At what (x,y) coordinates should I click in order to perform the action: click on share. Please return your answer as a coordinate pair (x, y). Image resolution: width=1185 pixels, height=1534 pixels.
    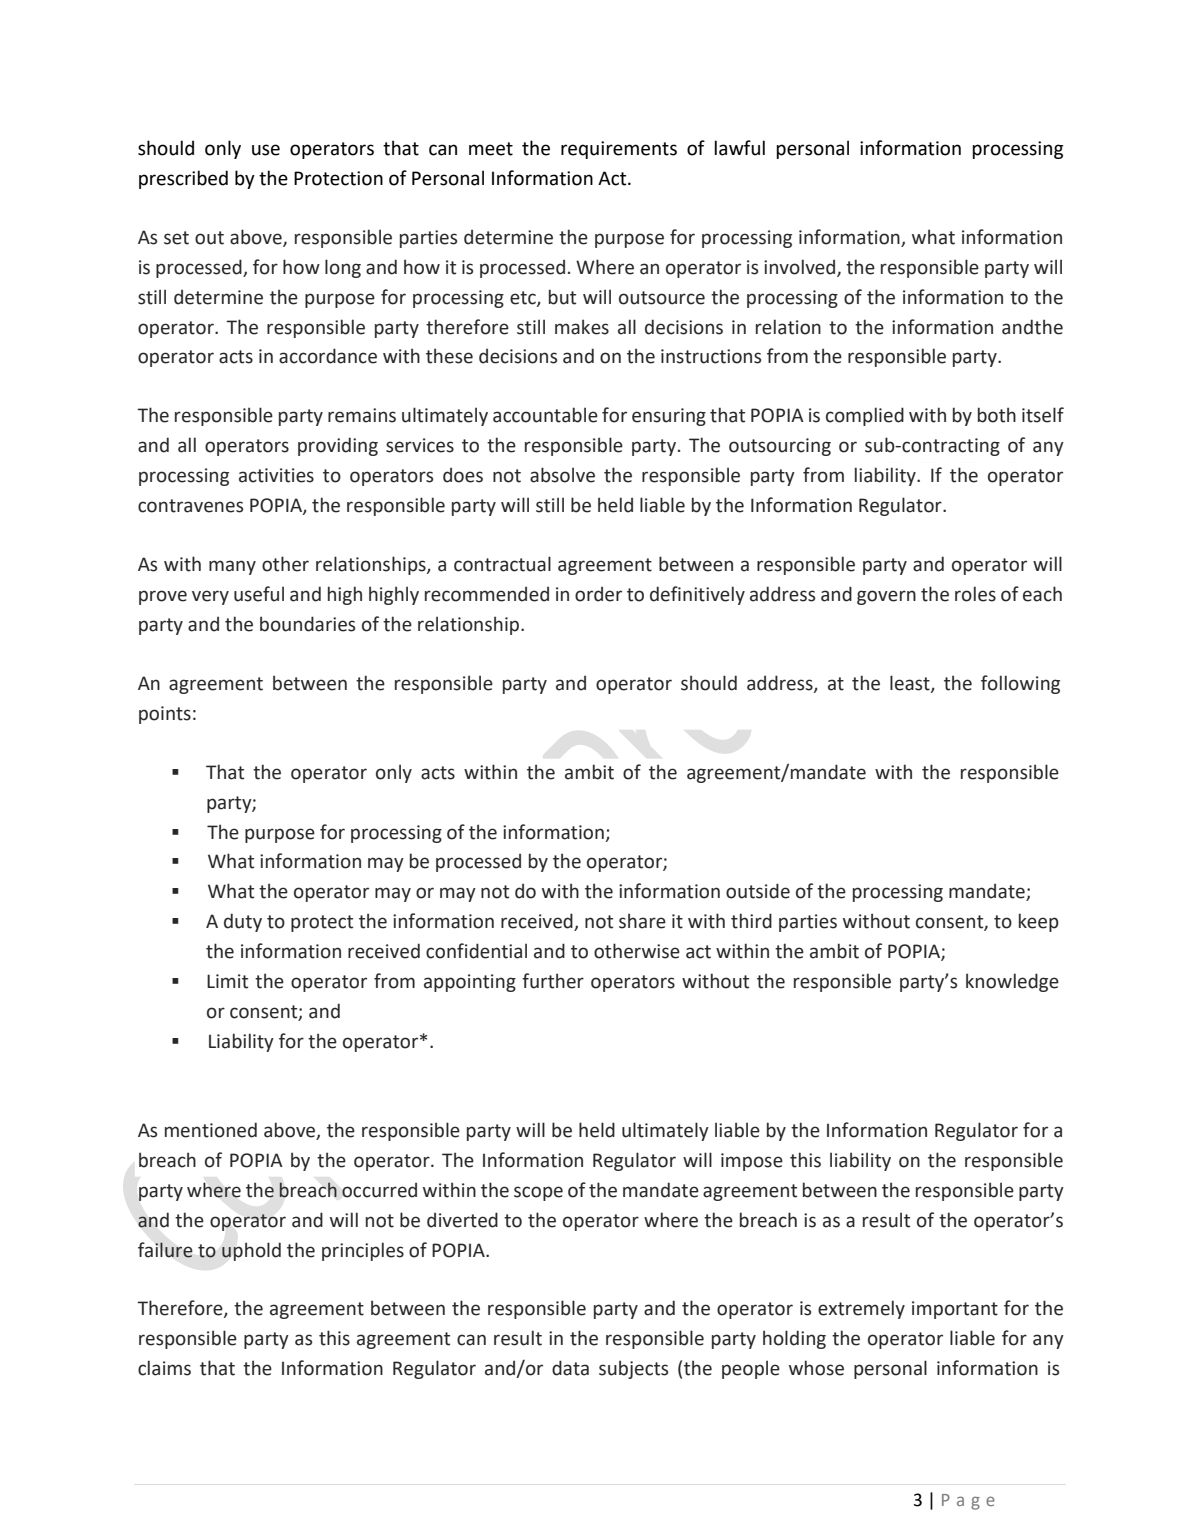
    Looking at the image, I should click on (642, 921).
